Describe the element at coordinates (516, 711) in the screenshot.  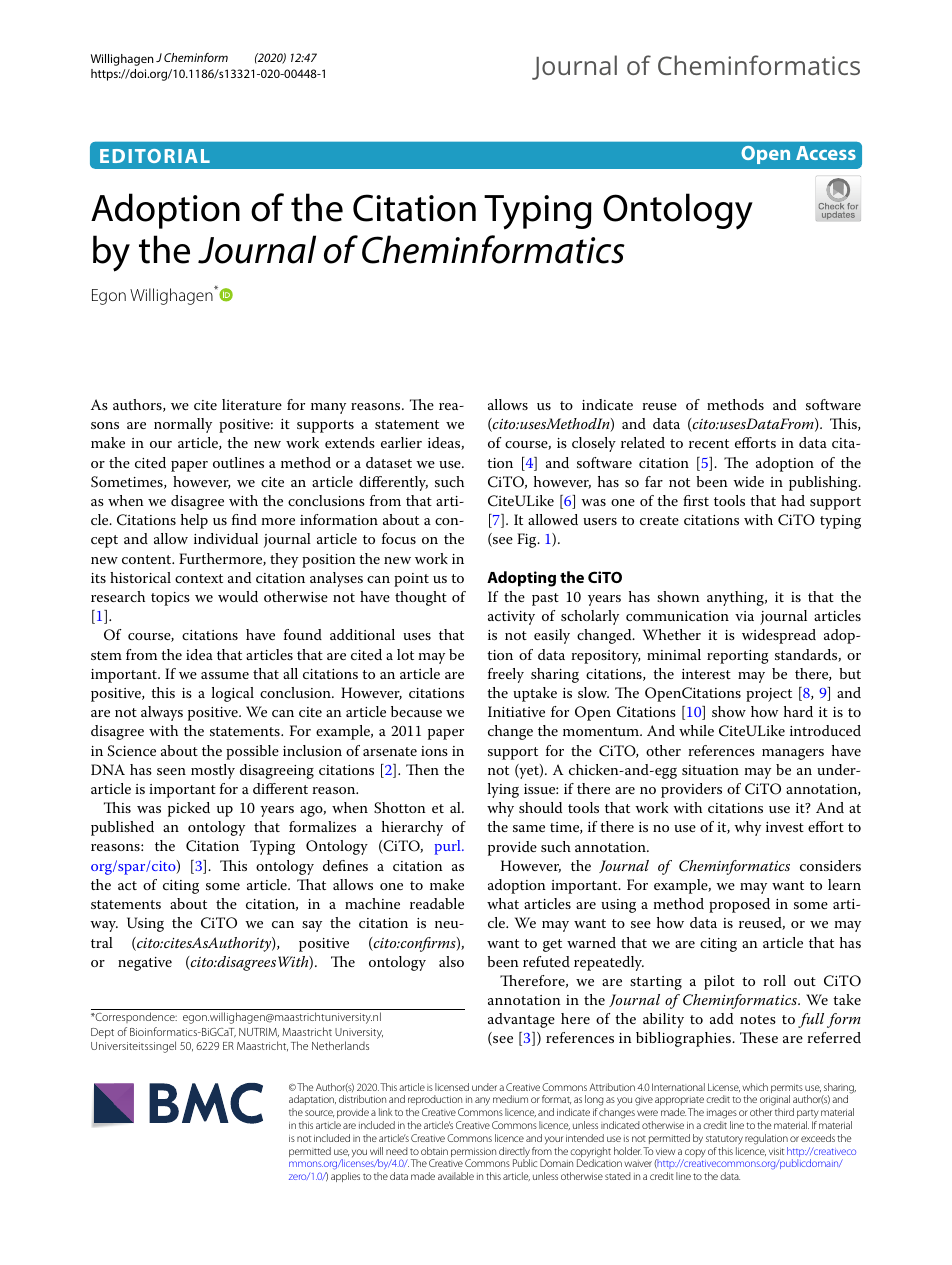
I see `Initiative` at that location.
